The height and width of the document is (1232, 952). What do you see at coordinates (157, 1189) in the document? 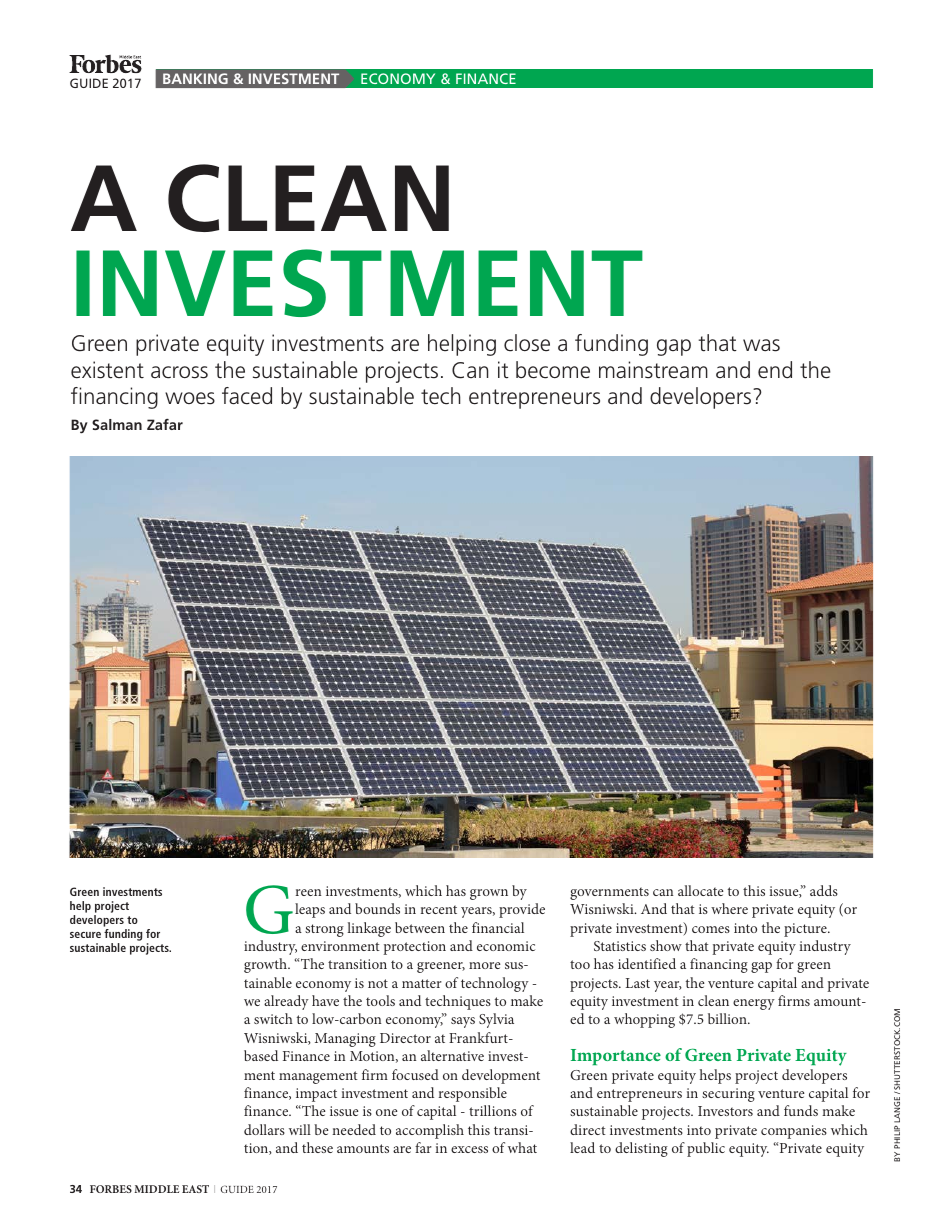
I see `MIDDLE` at bounding box center [157, 1189].
